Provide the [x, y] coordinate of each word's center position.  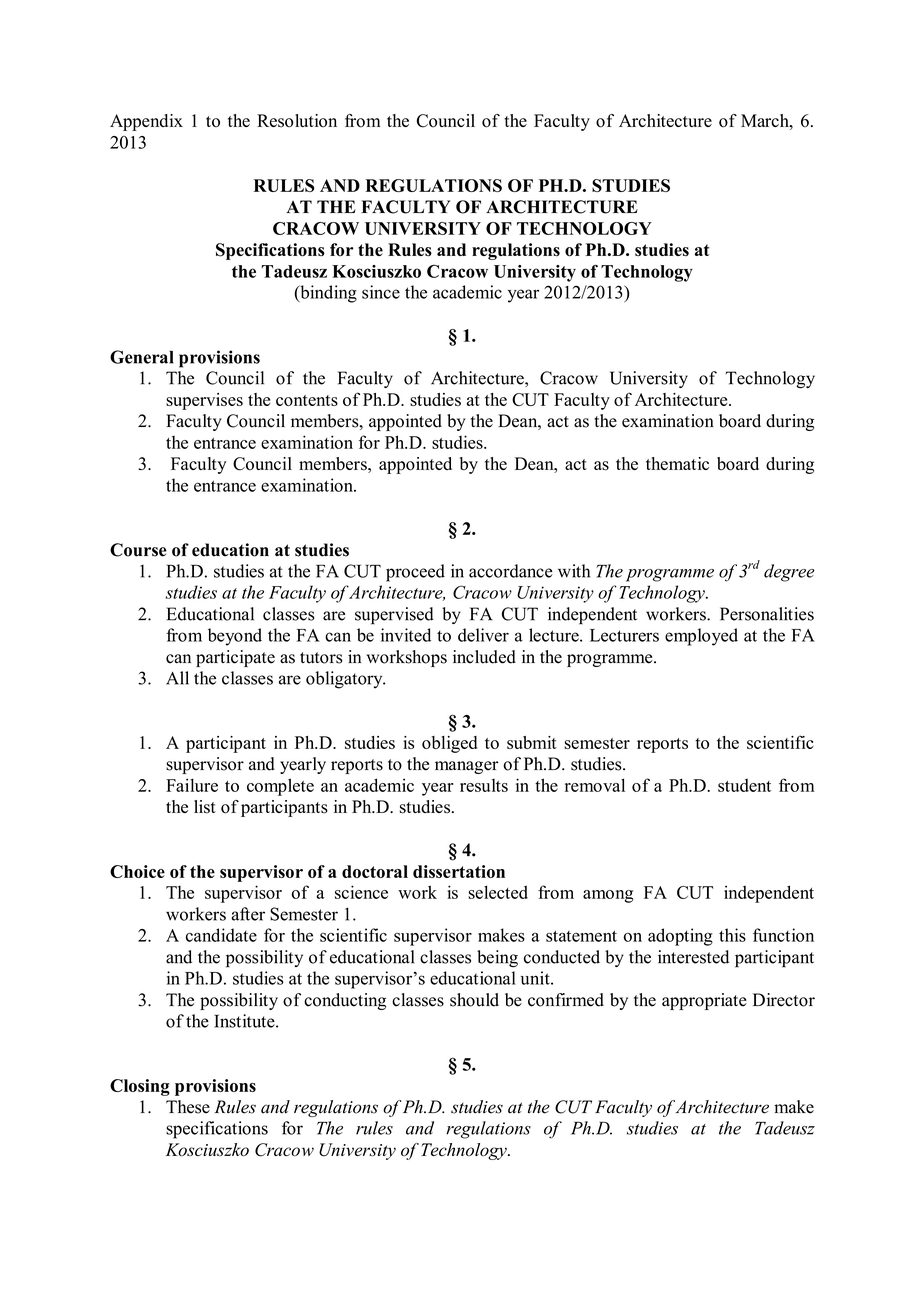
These [188, 1107]
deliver [483, 635]
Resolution [297, 121]
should [474, 1000]
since [381, 292]
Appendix [146, 122]
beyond [235, 637]
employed [701, 637]
